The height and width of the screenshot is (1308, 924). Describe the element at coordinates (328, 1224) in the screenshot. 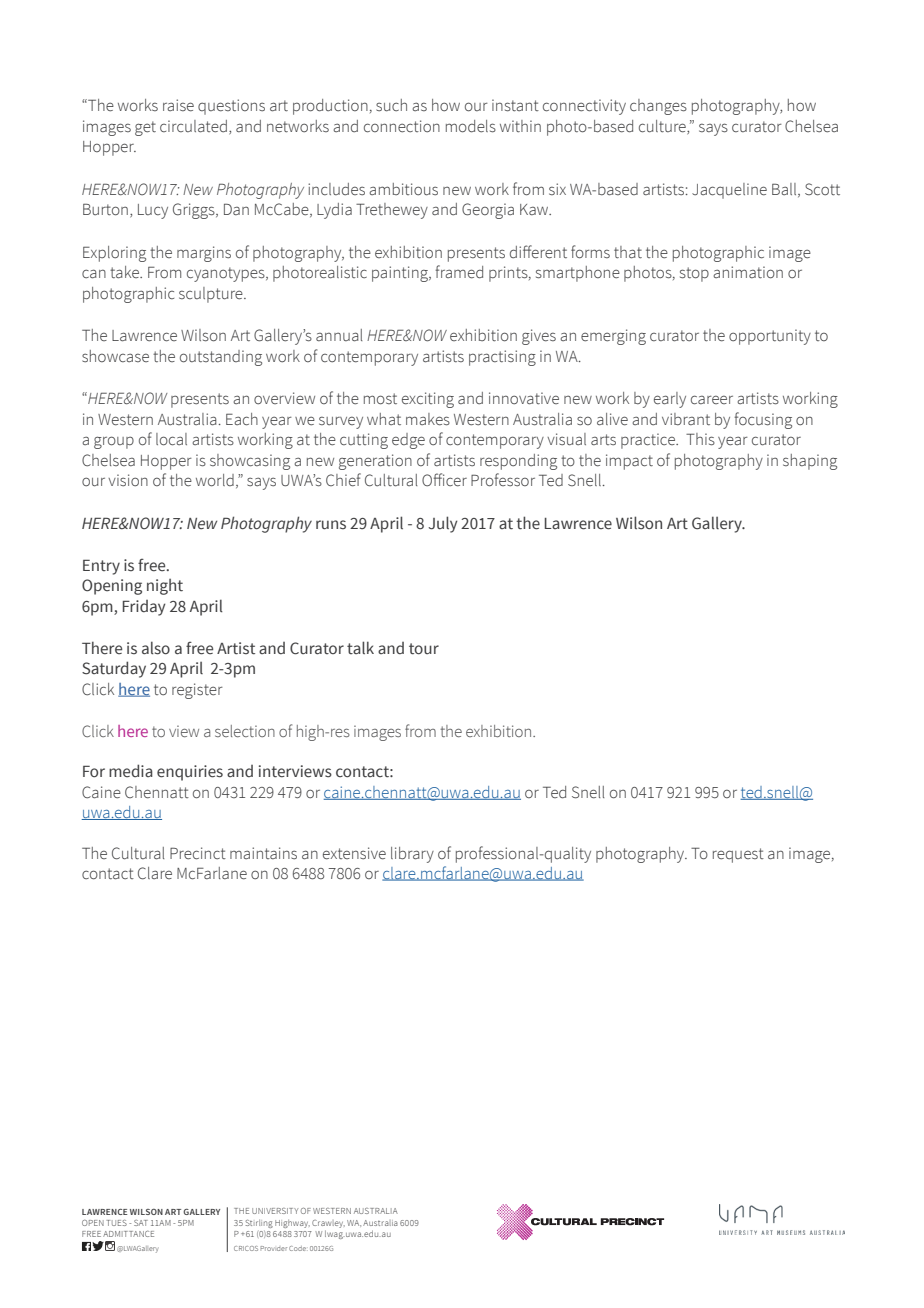

I see `Crawley` at that location.
